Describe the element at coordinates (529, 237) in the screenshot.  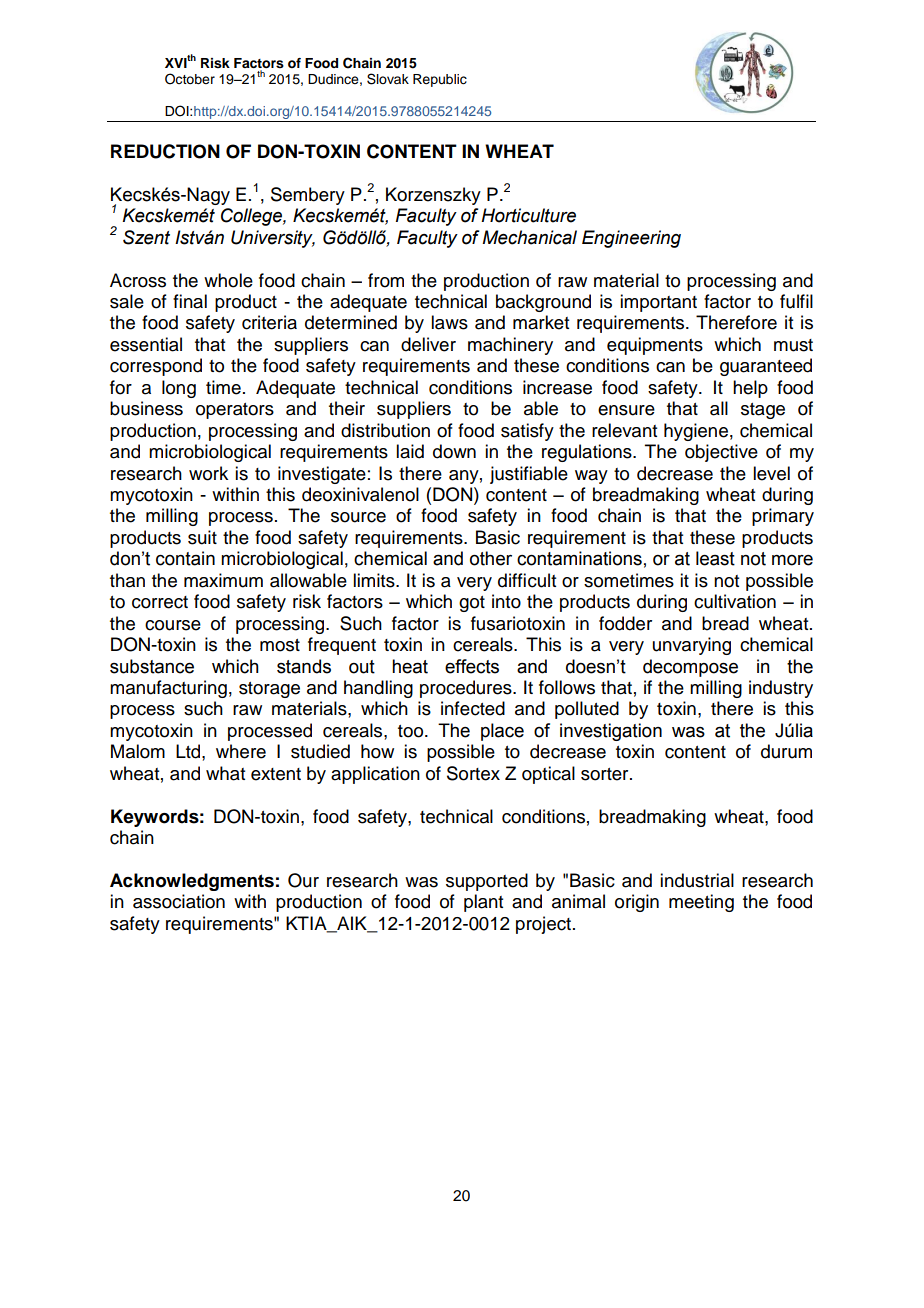
I see `Mechanical` at that location.
